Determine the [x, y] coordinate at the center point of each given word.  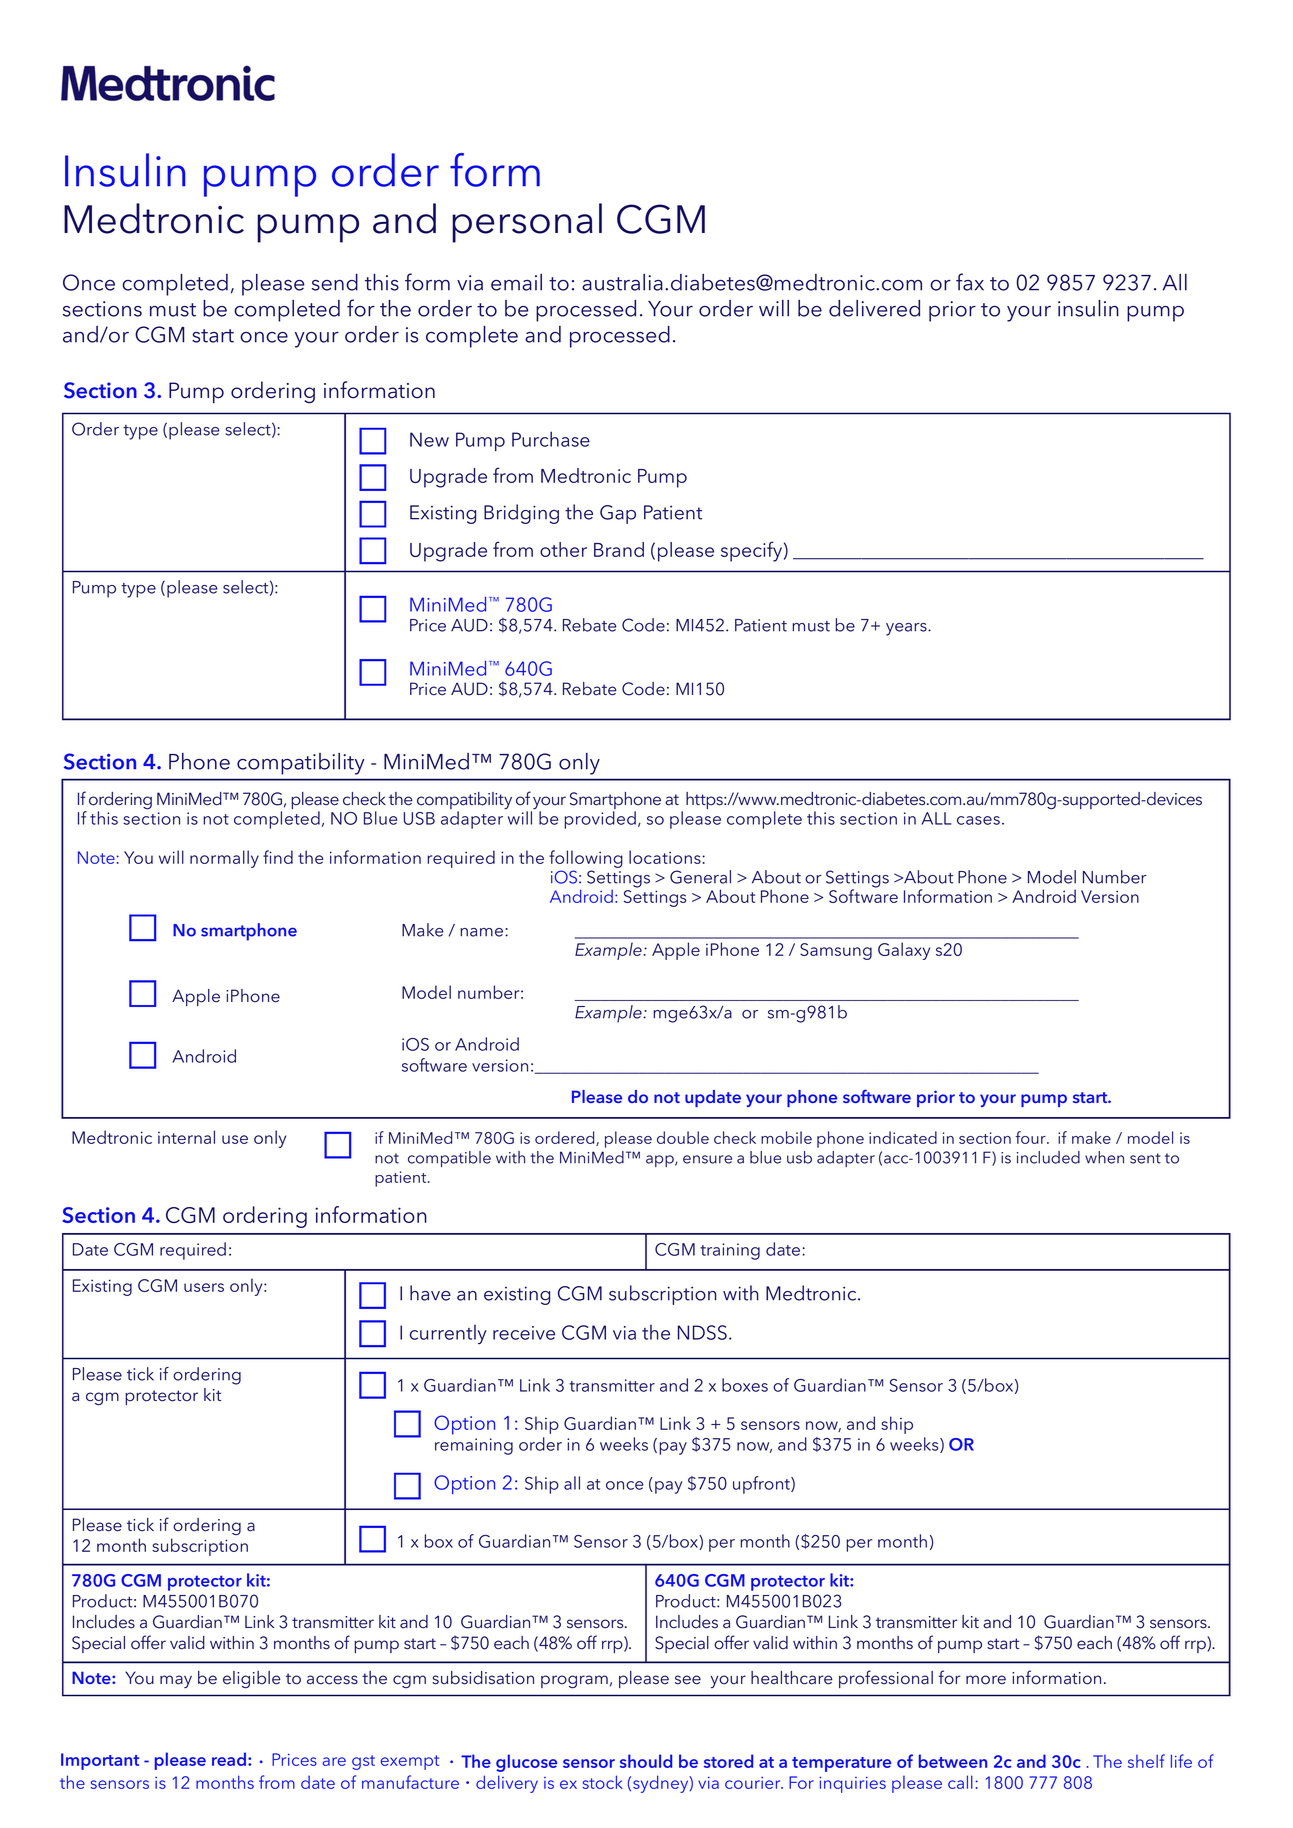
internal [186, 1137]
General [700, 877]
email [516, 282]
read [229, 1759]
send [335, 282]
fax [970, 282]
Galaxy [904, 951]
